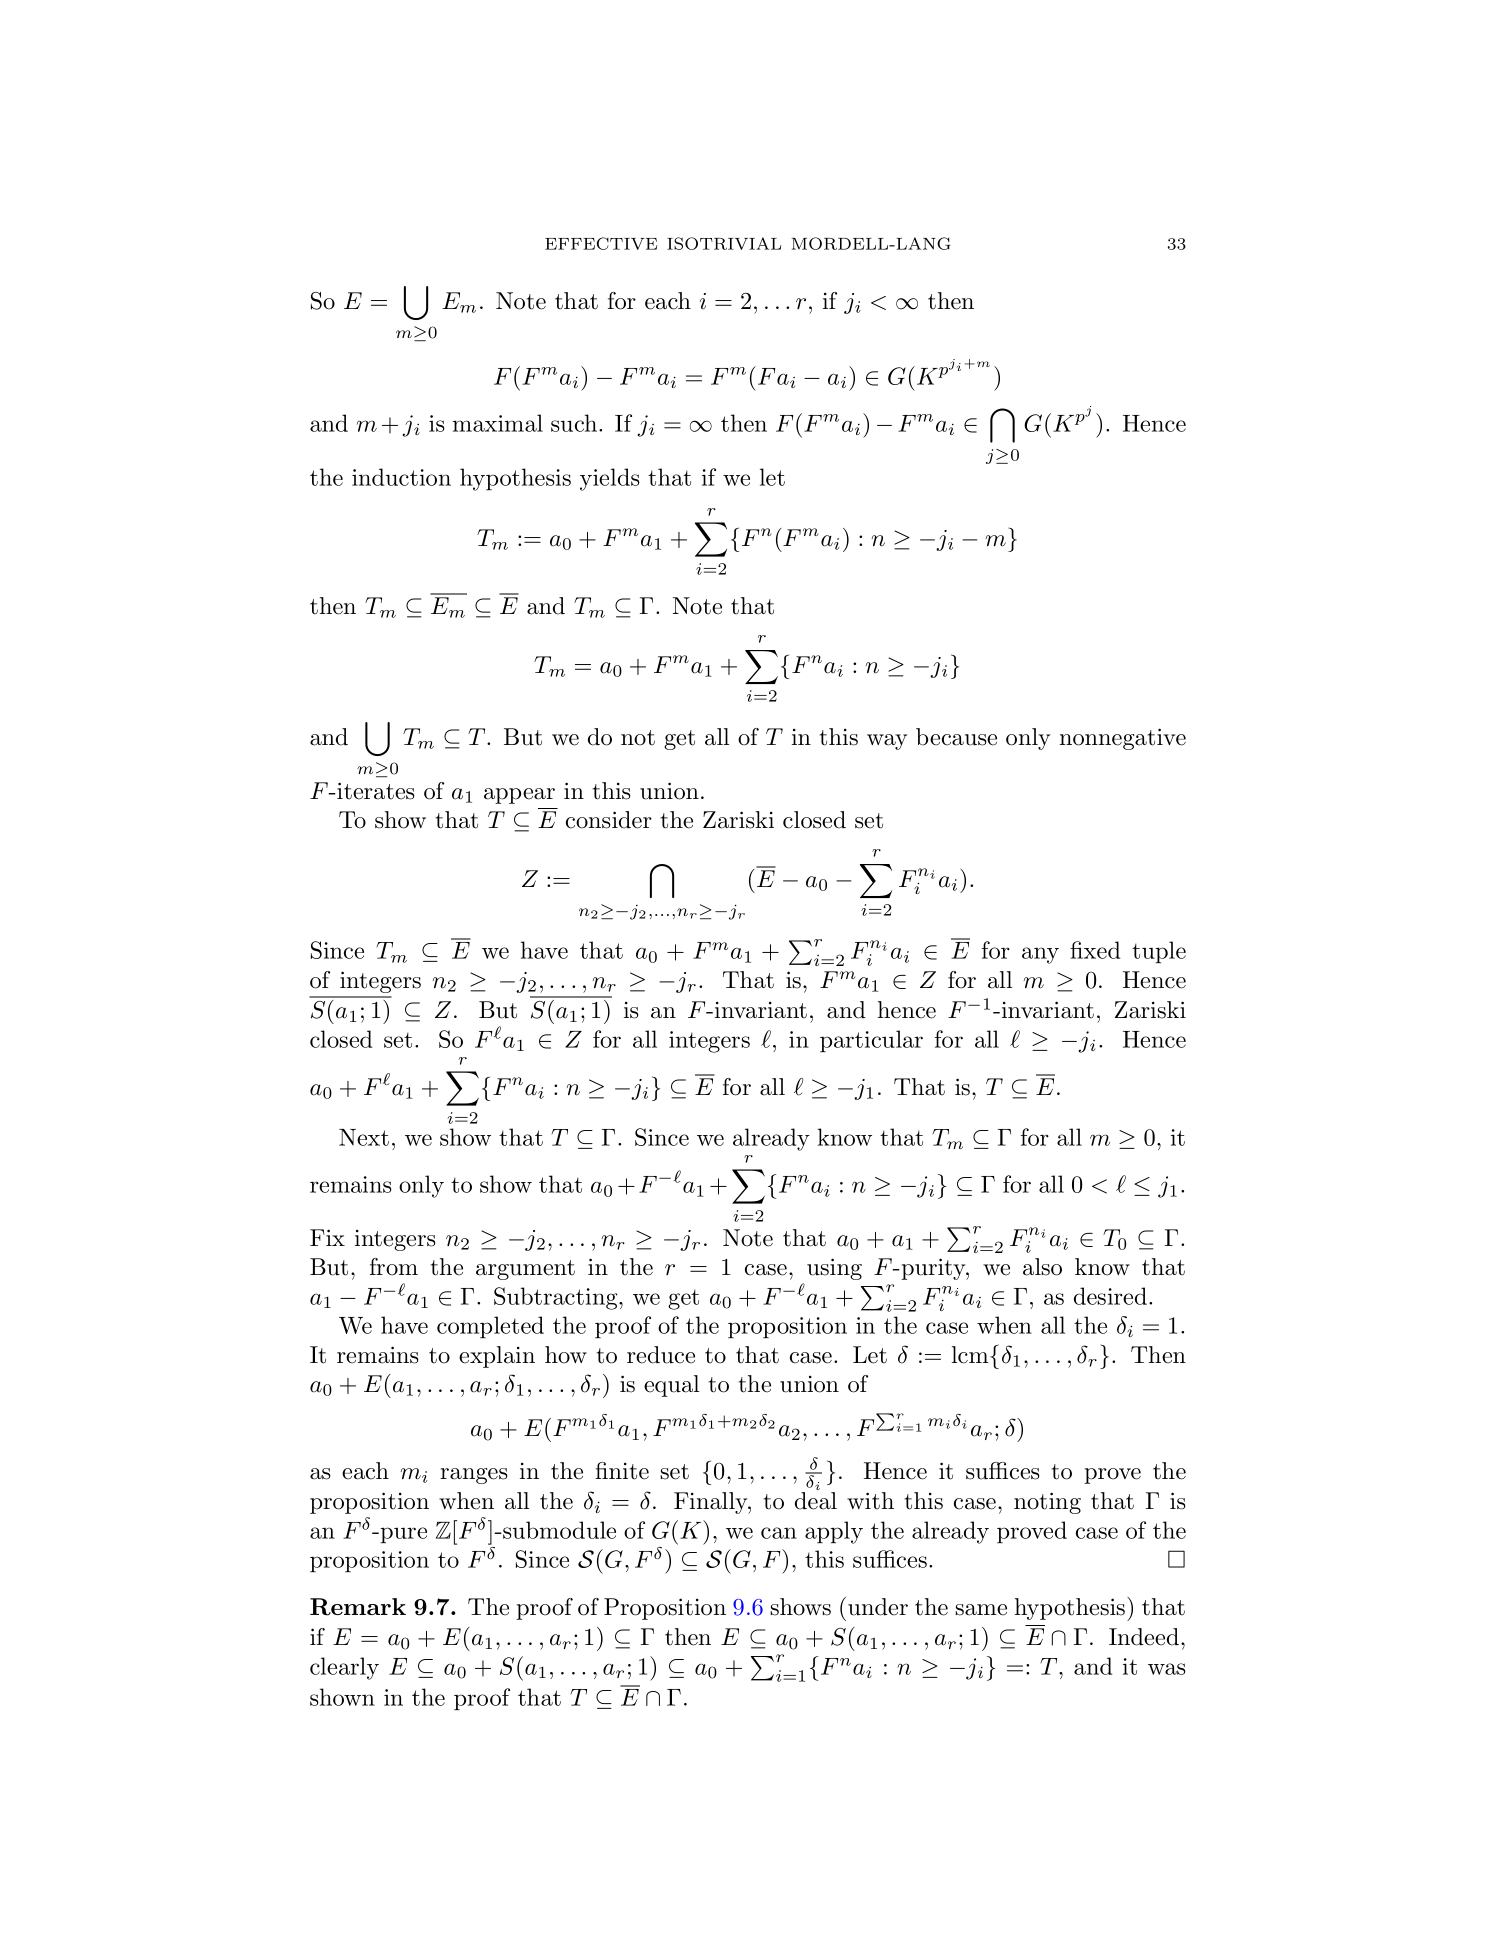 The height and width of the document is (1936, 1496). What do you see at coordinates (1042, 1267) in the document?
I see `also` at bounding box center [1042, 1267].
